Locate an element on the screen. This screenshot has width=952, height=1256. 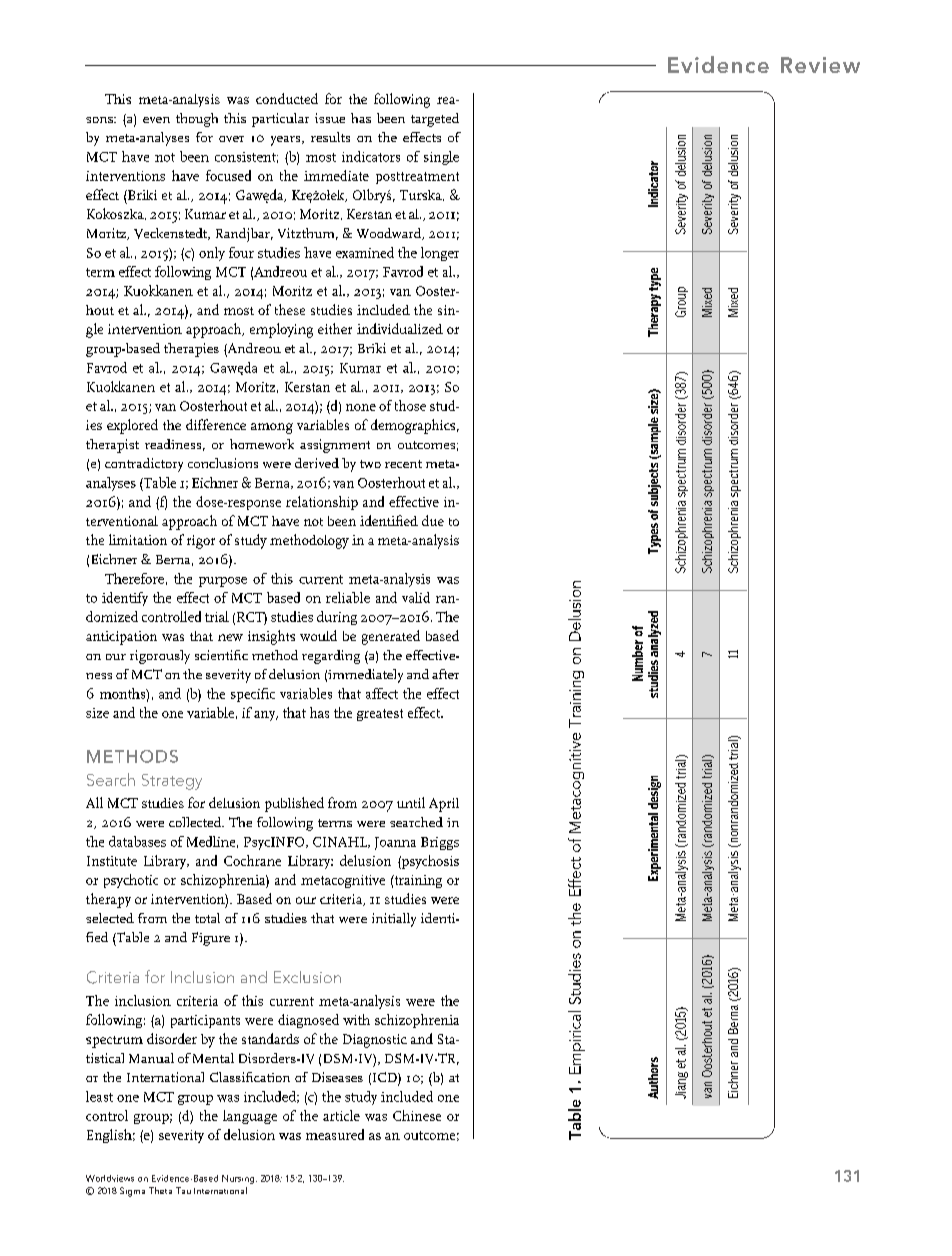
Briggs is located at coordinates (440, 843).
